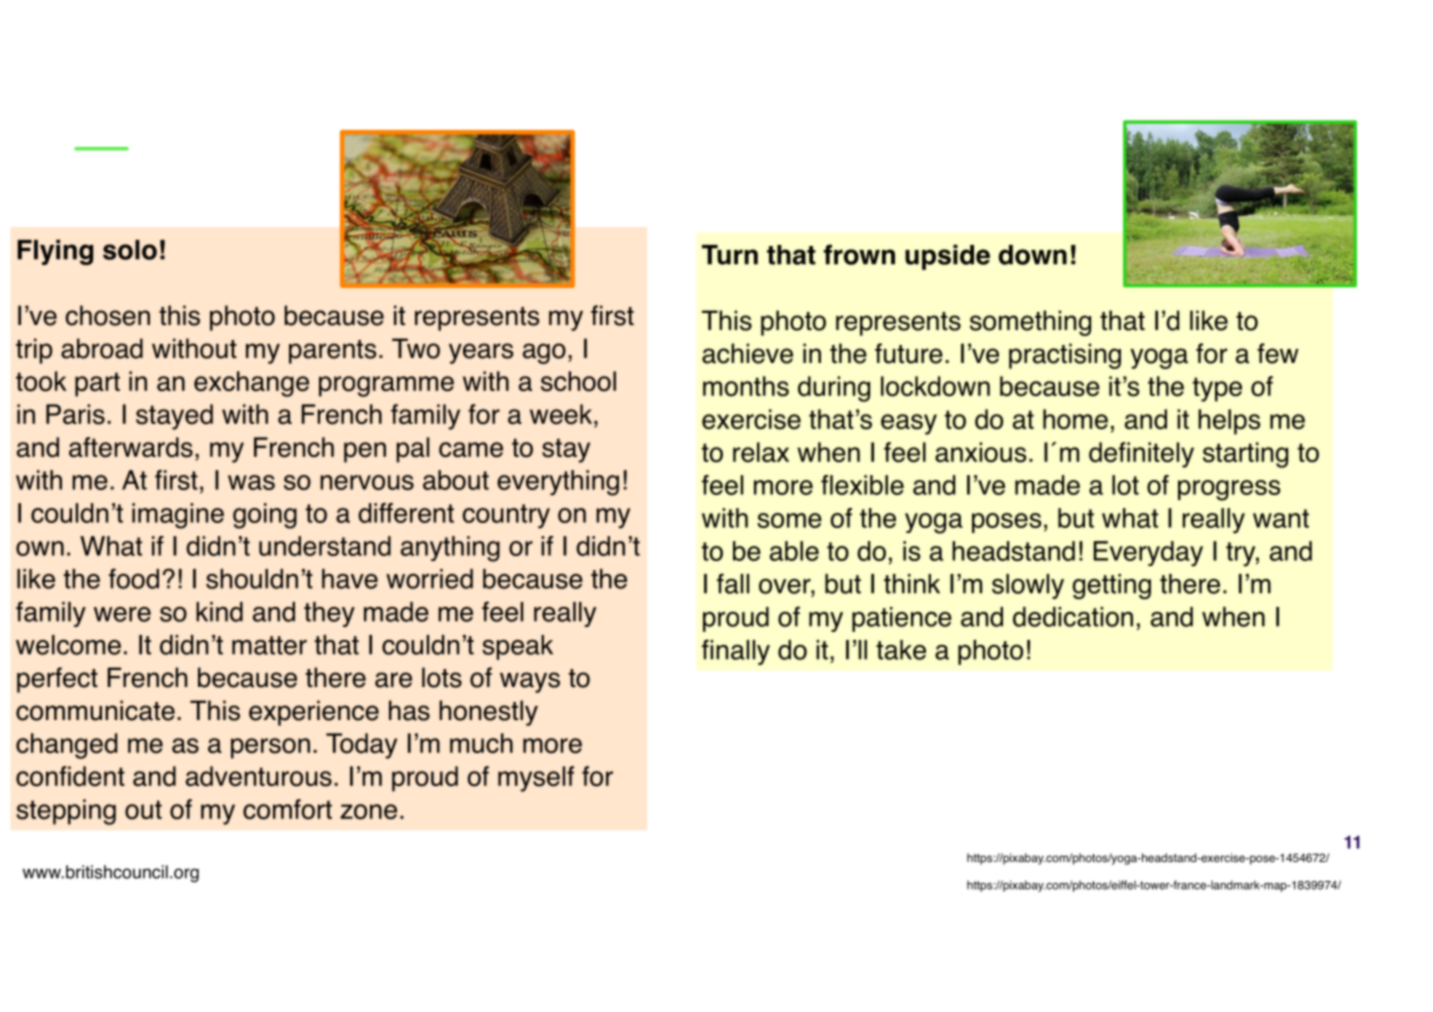 This image has width=1433, height=1012. What do you see at coordinates (1148, 554) in the image?
I see `Everyday` at bounding box center [1148, 554].
